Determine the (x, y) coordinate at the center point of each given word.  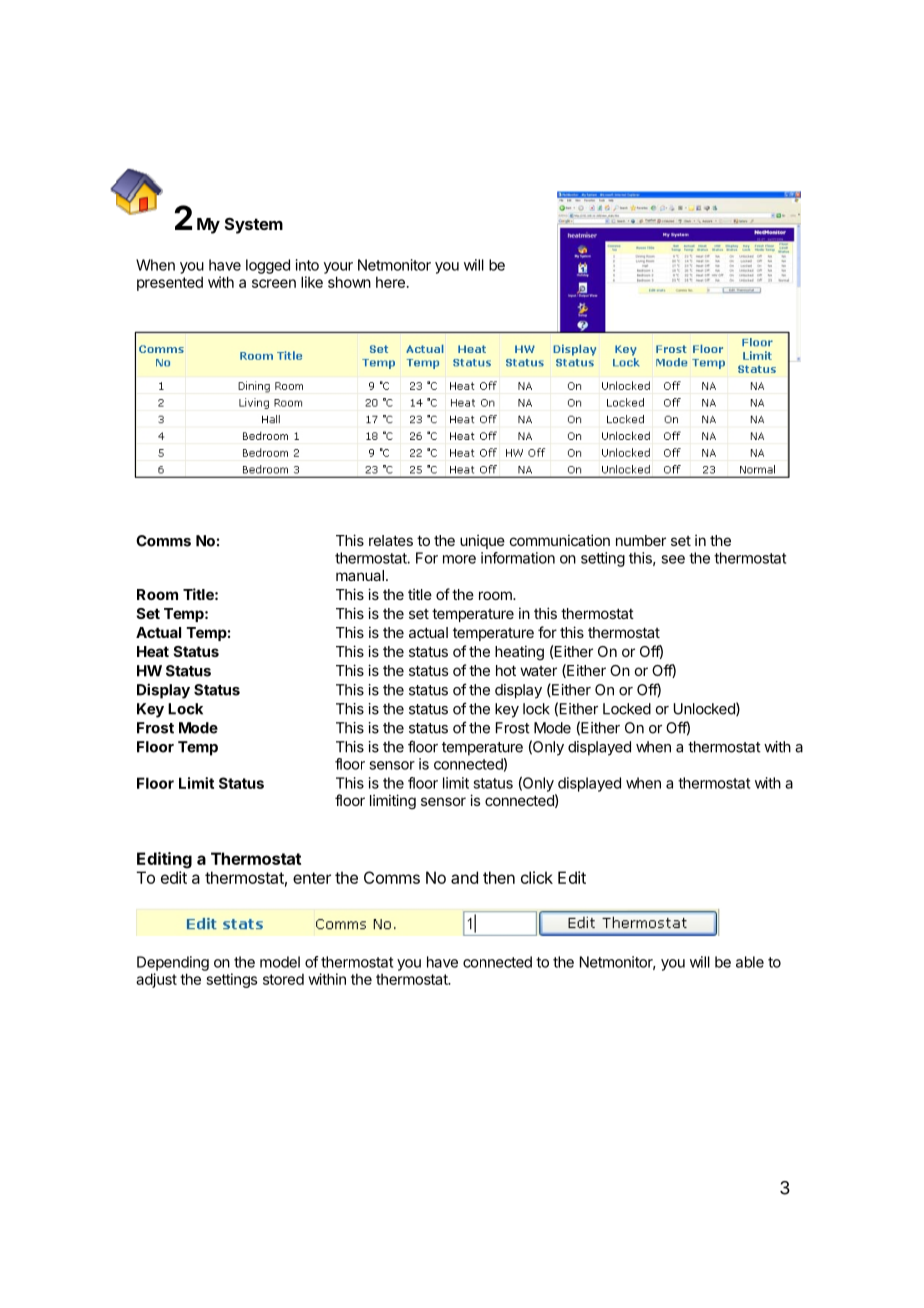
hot (506, 670)
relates (391, 540)
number (641, 540)
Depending (173, 963)
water (538, 671)
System (254, 225)
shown (349, 282)
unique (482, 541)
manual (360, 575)
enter (312, 878)
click (537, 877)
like (312, 282)
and (464, 877)
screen (274, 283)
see (673, 559)
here (390, 282)
